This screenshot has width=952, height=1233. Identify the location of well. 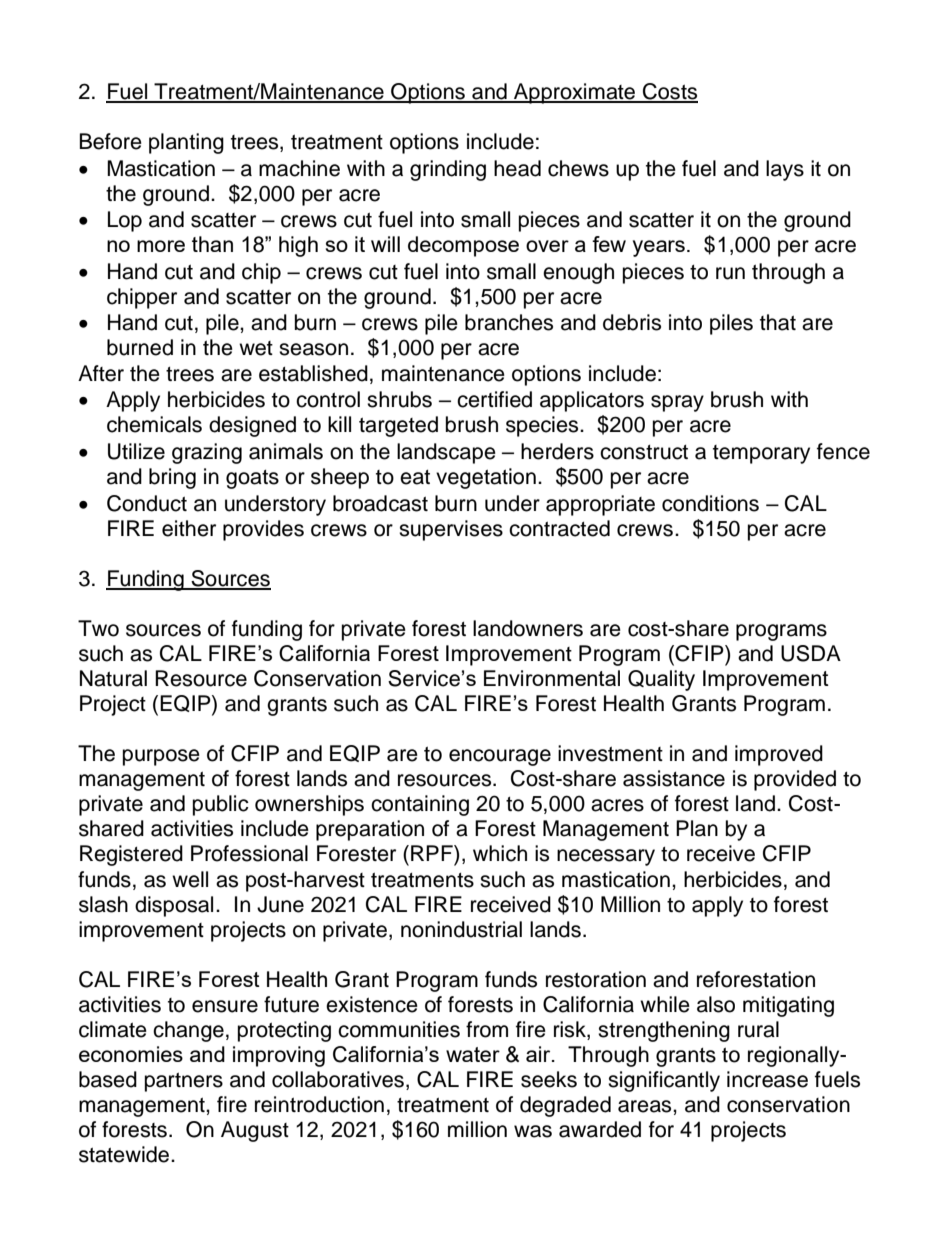
(190, 879).
